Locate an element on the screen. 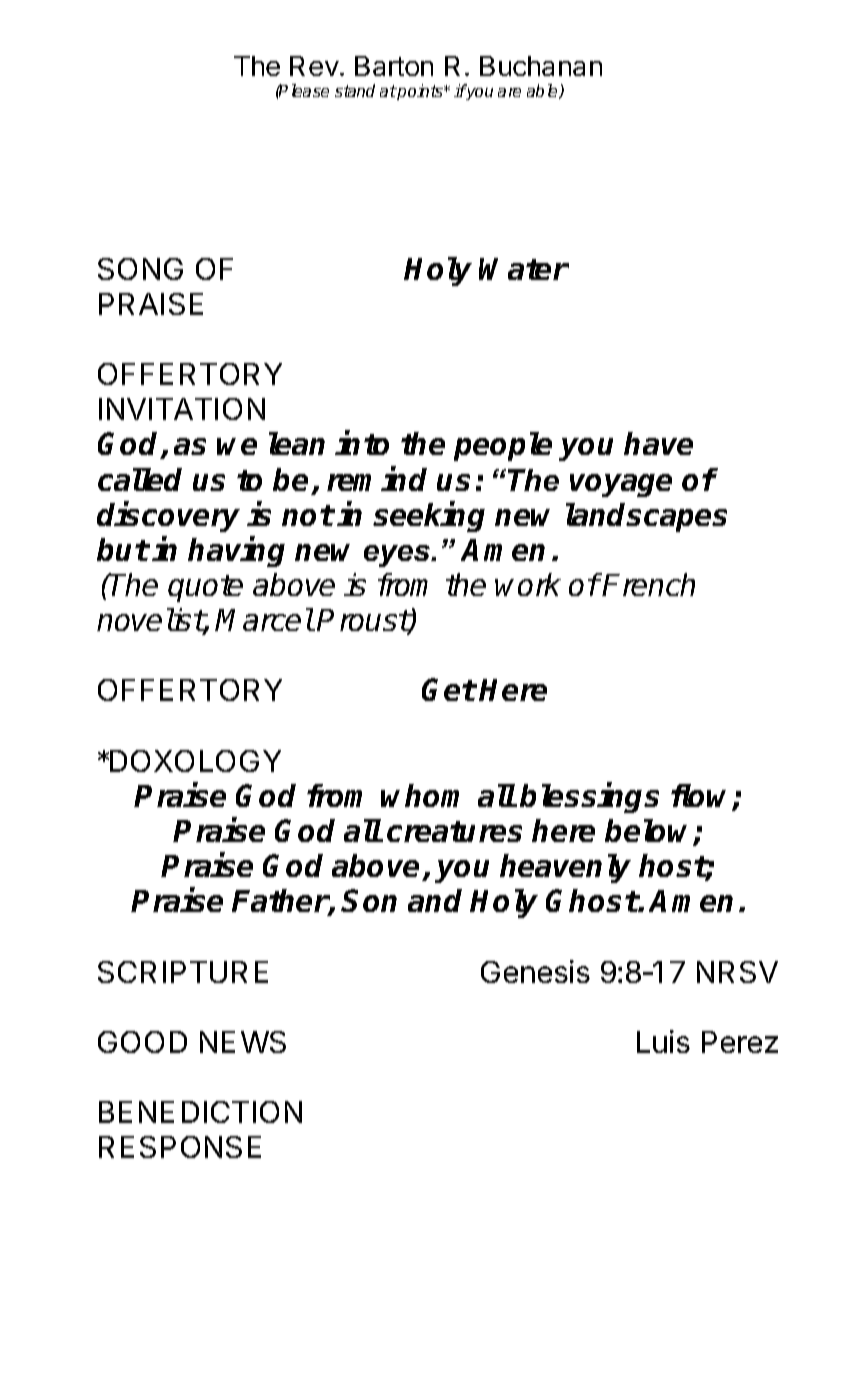  SONG is located at coordinates (140, 269).
